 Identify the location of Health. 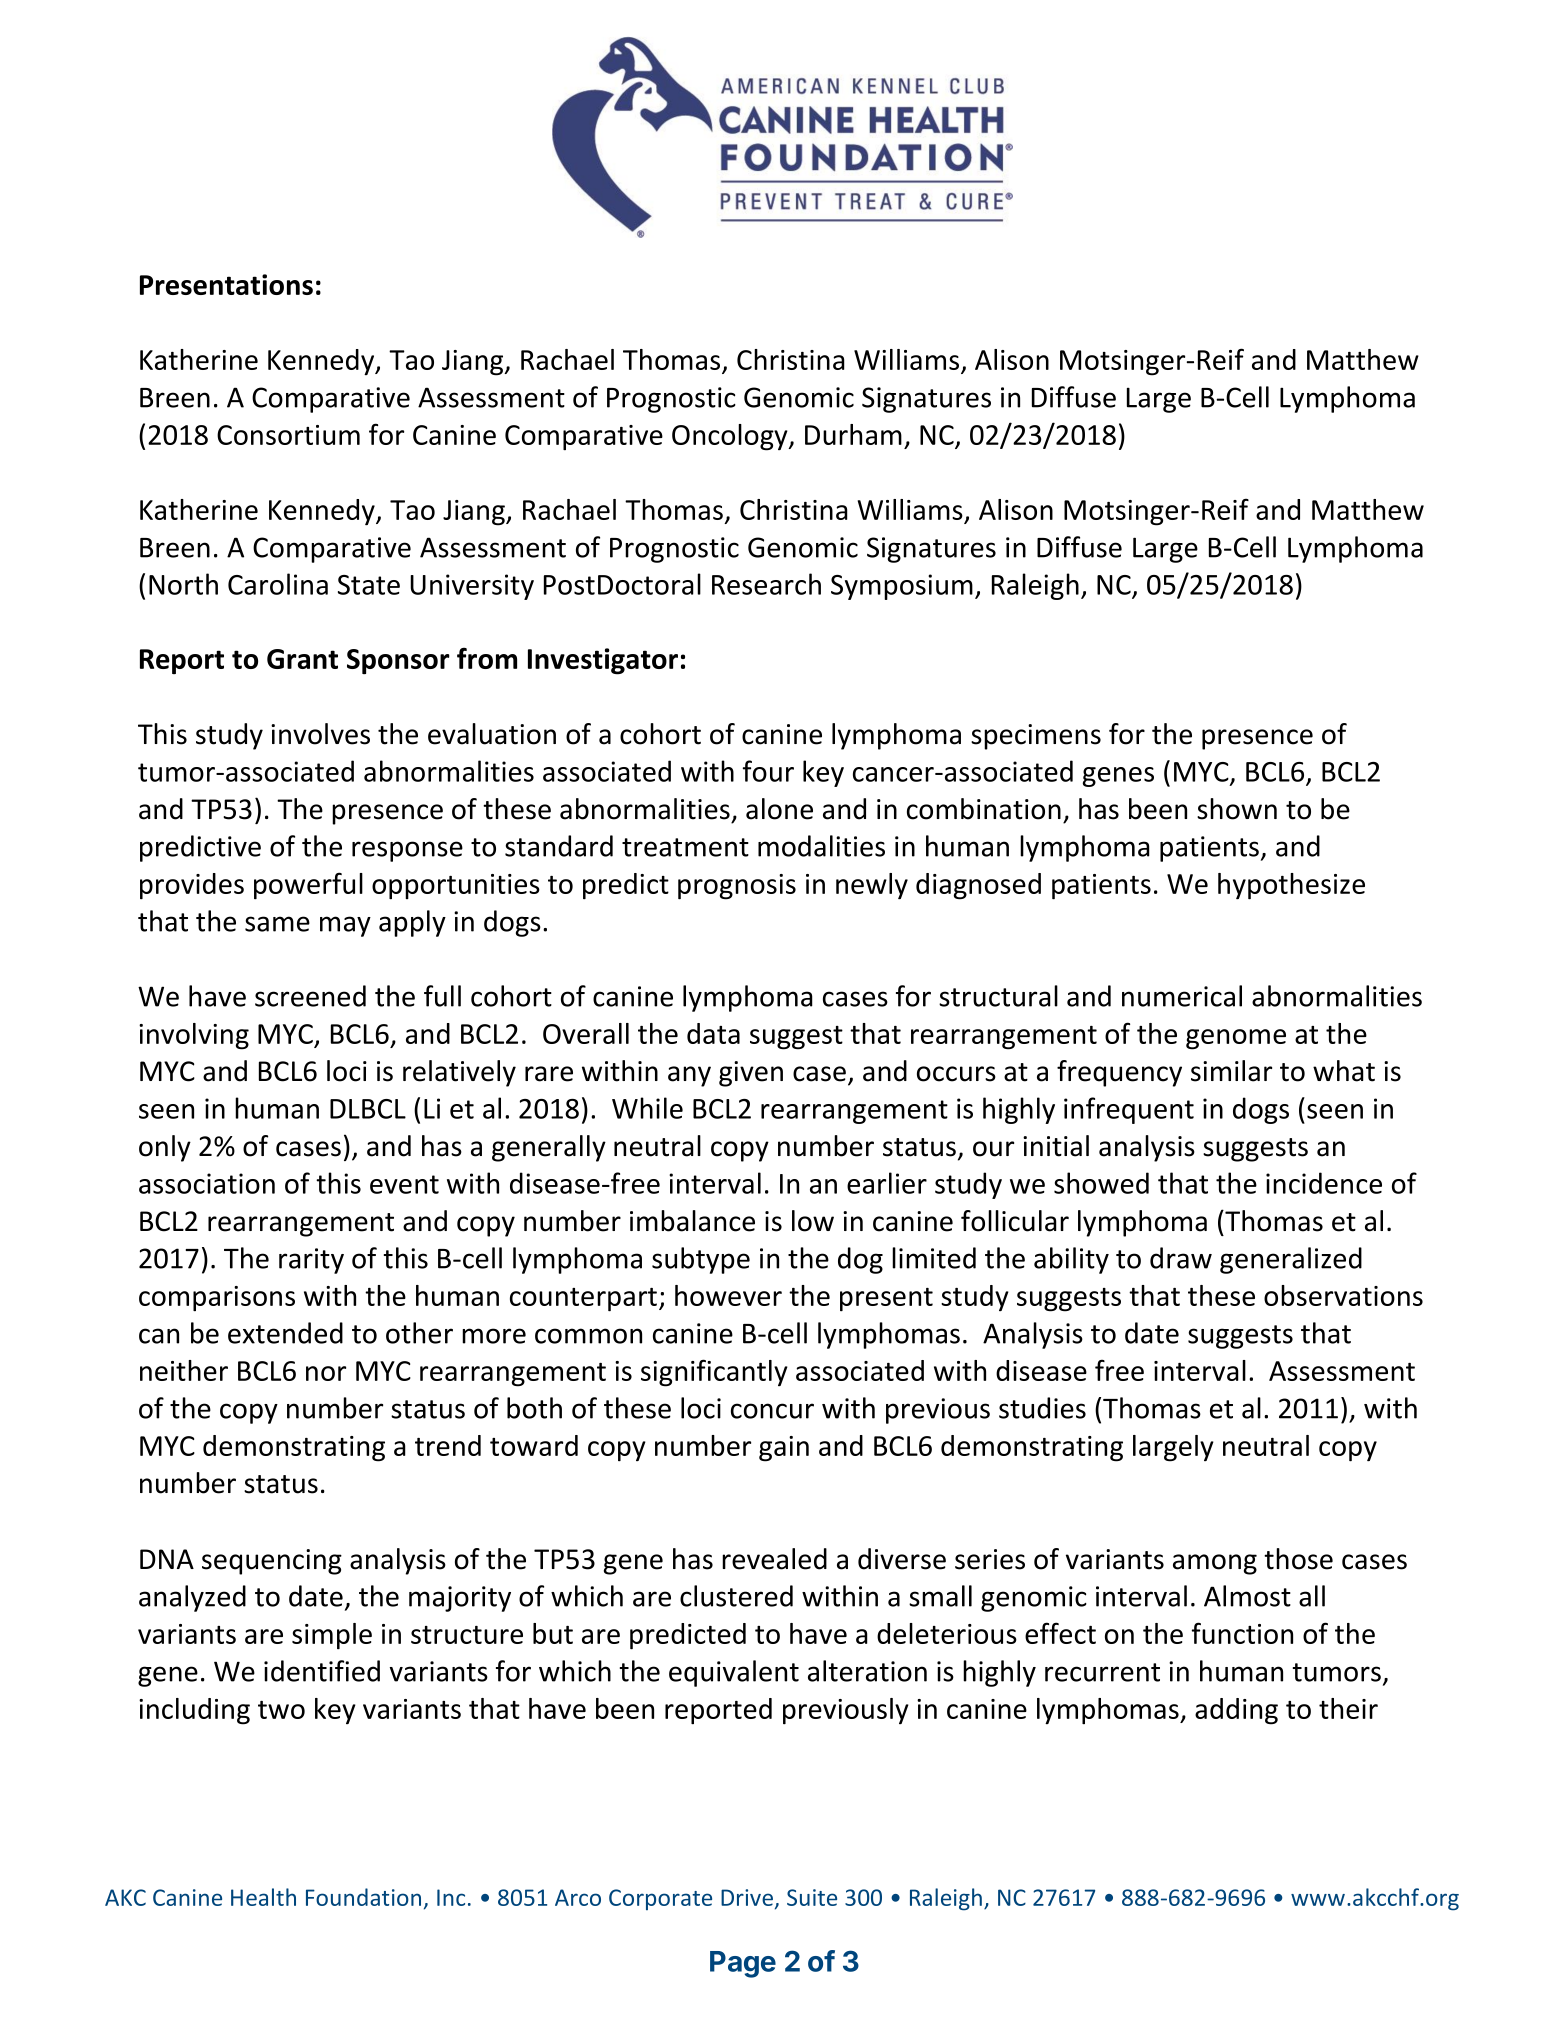
(263, 1897).
